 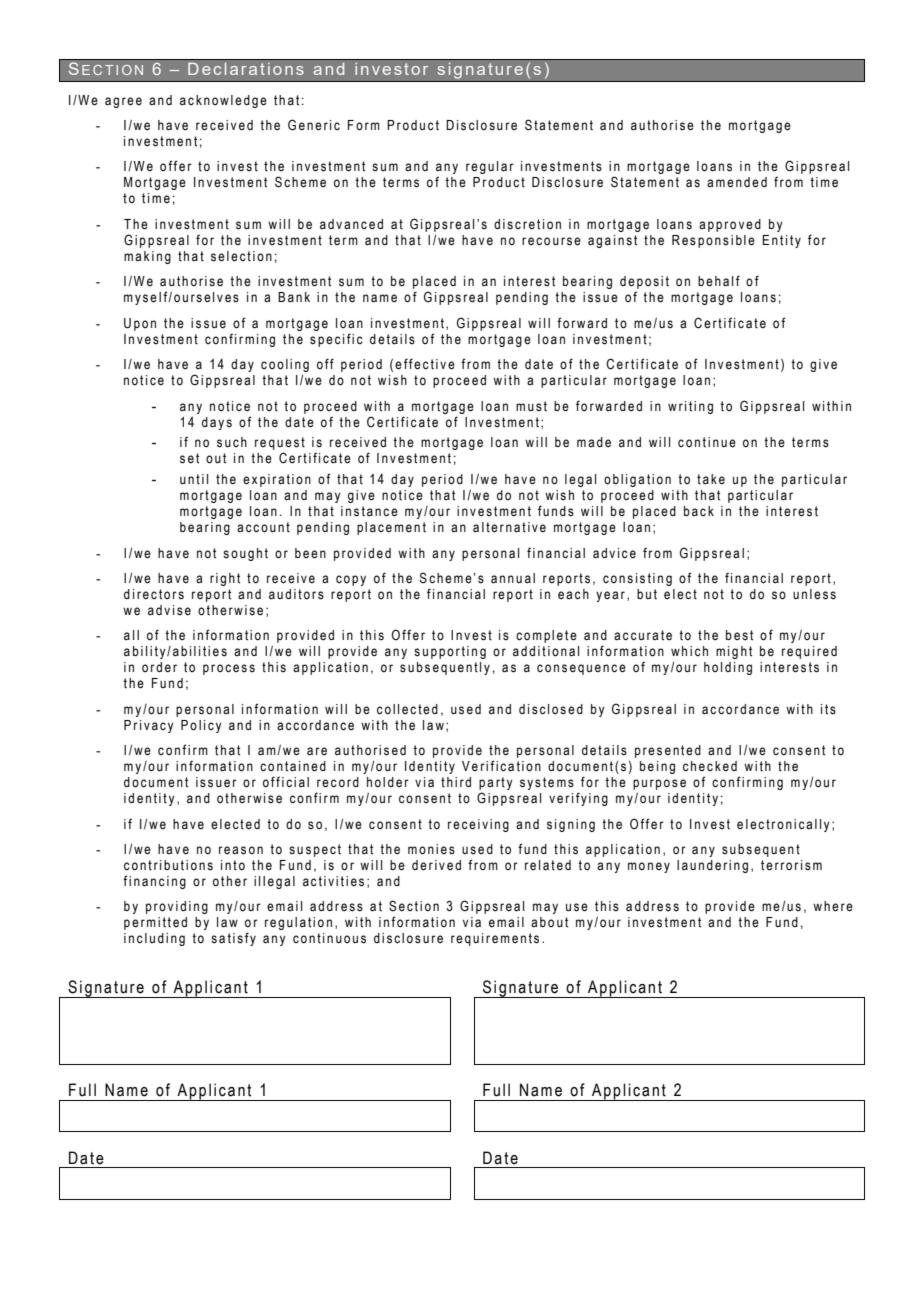 What do you see at coordinates (737, 182) in the page?
I see `amended` at bounding box center [737, 182].
